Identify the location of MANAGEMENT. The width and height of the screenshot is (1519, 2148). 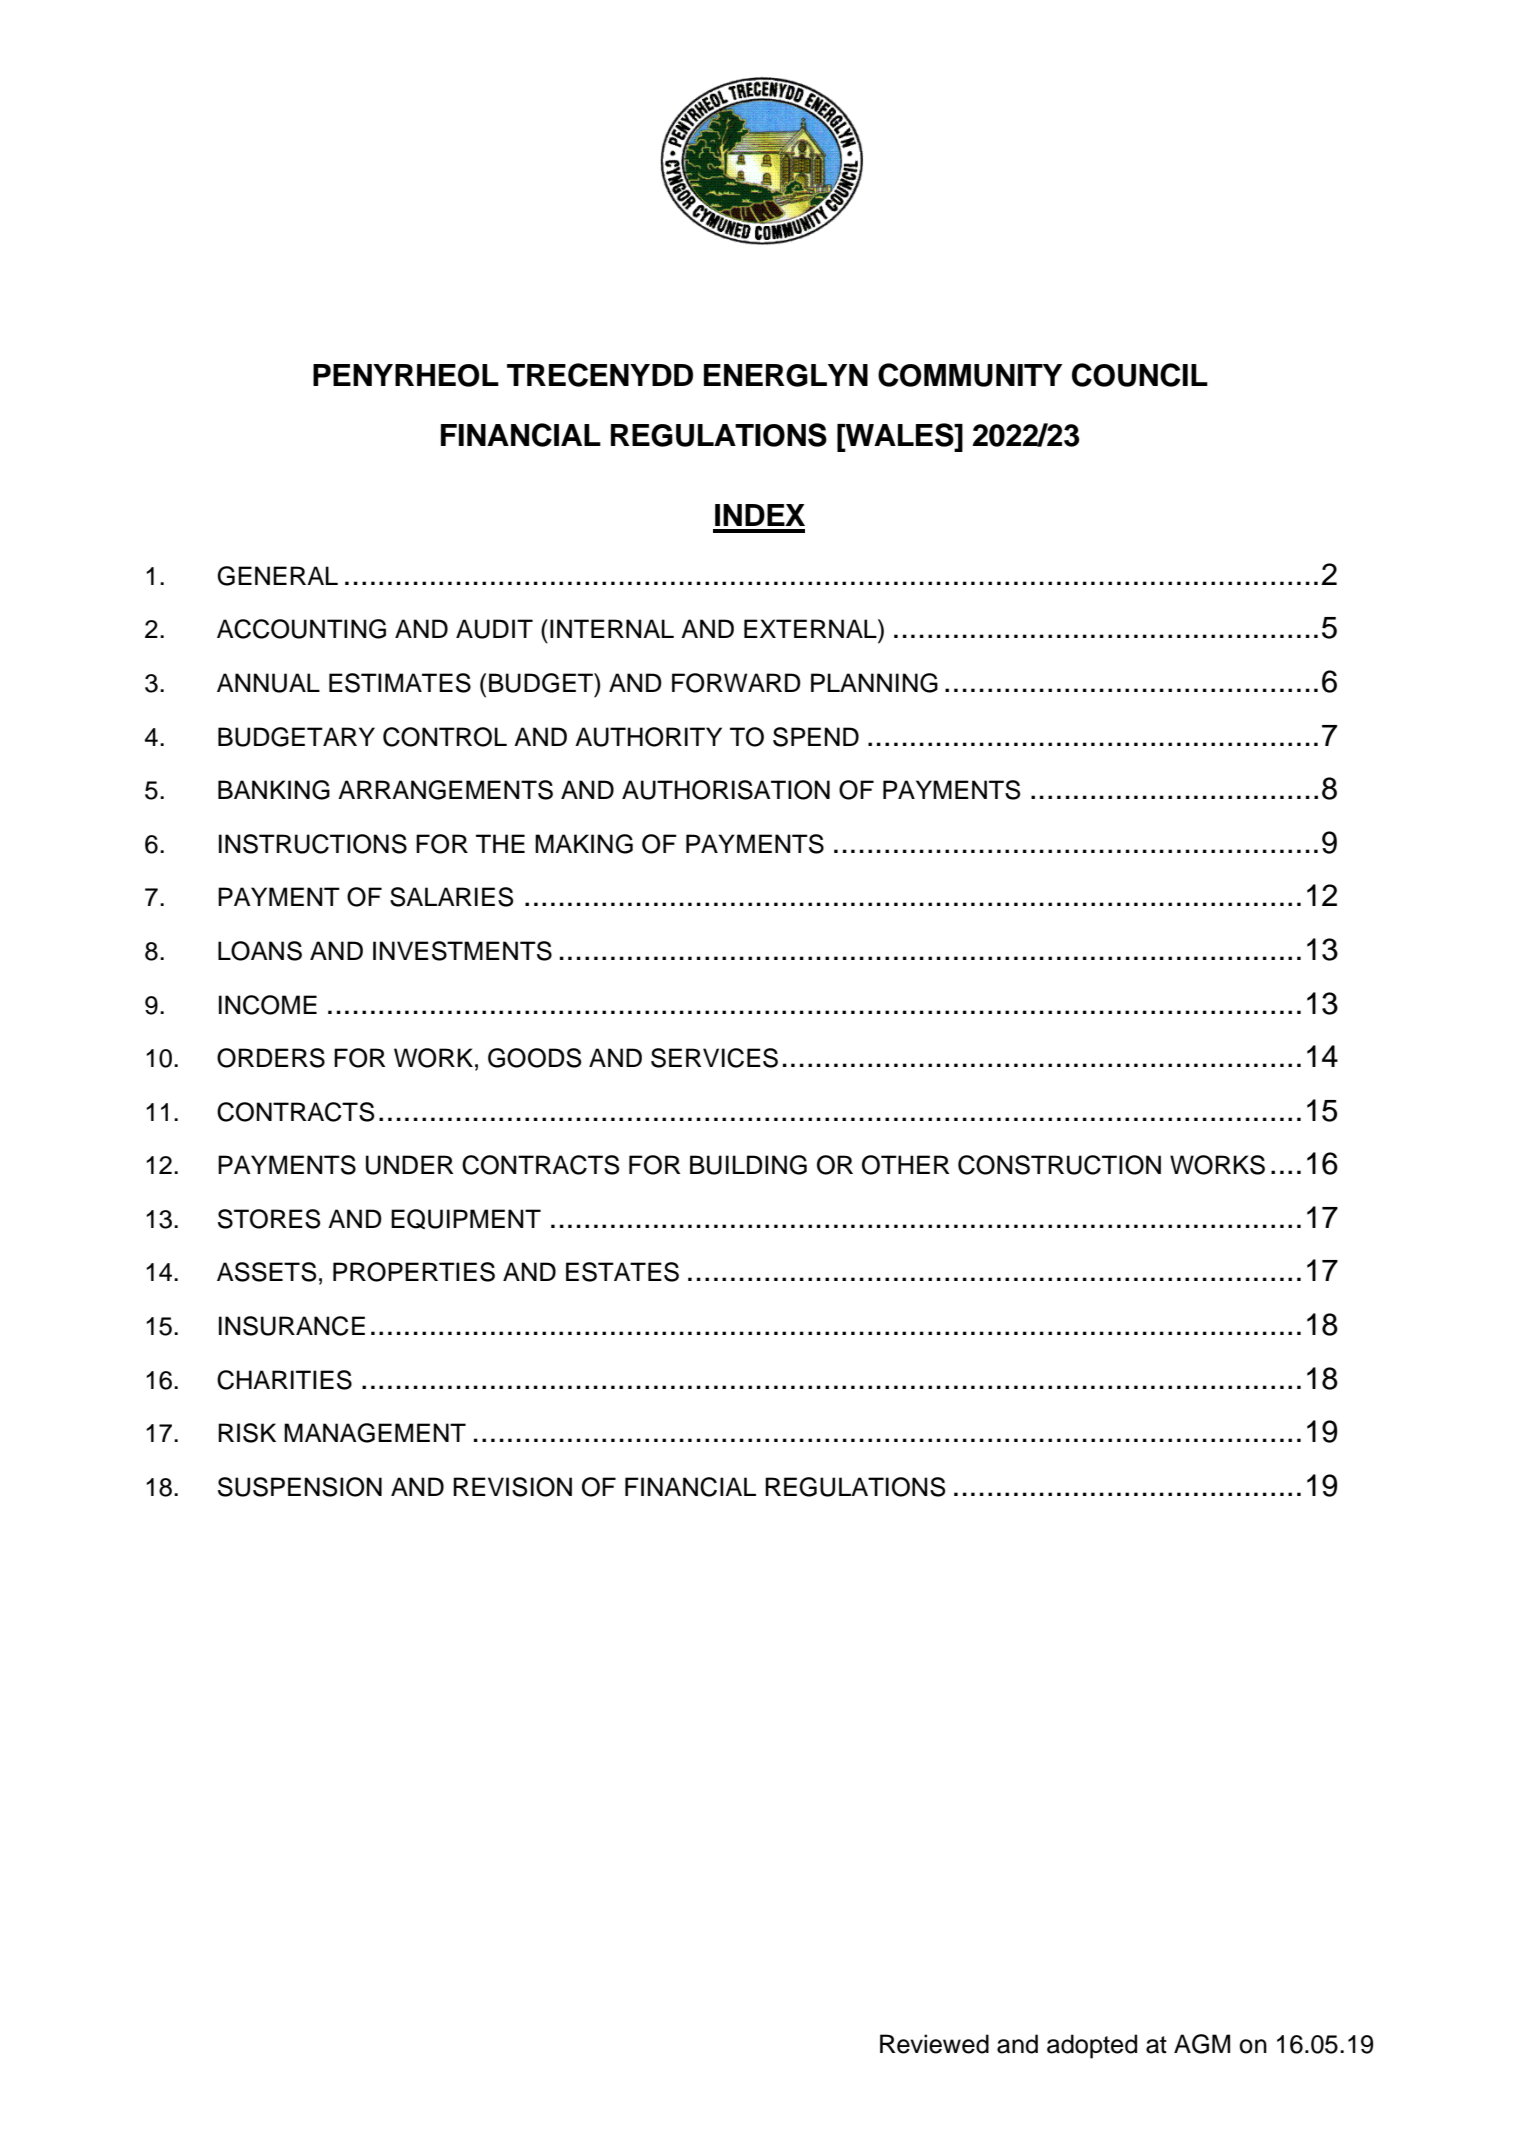
(375, 1433).
